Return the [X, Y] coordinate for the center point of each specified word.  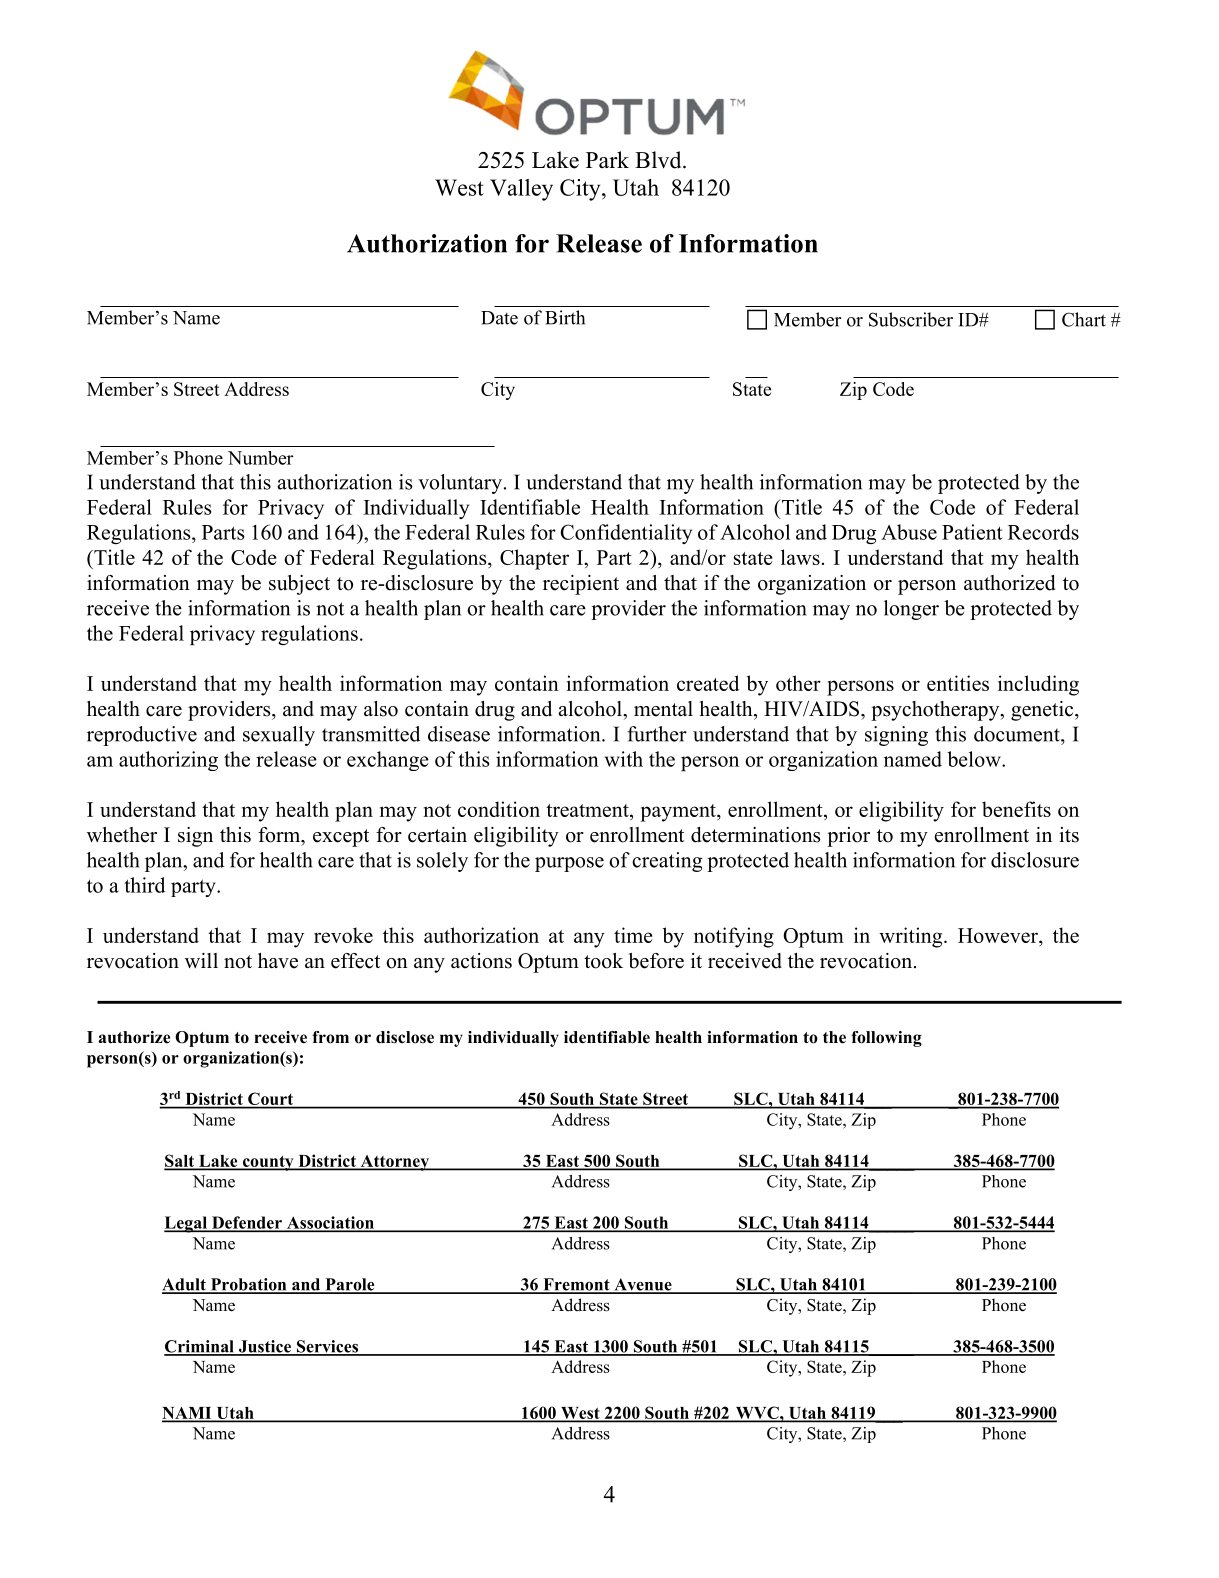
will [201, 960]
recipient [581, 585]
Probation [248, 1285]
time [633, 935]
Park [607, 159]
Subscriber [911, 319]
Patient [972, 532]
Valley [521, 190]
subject [299, 585]
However [999, 935]
